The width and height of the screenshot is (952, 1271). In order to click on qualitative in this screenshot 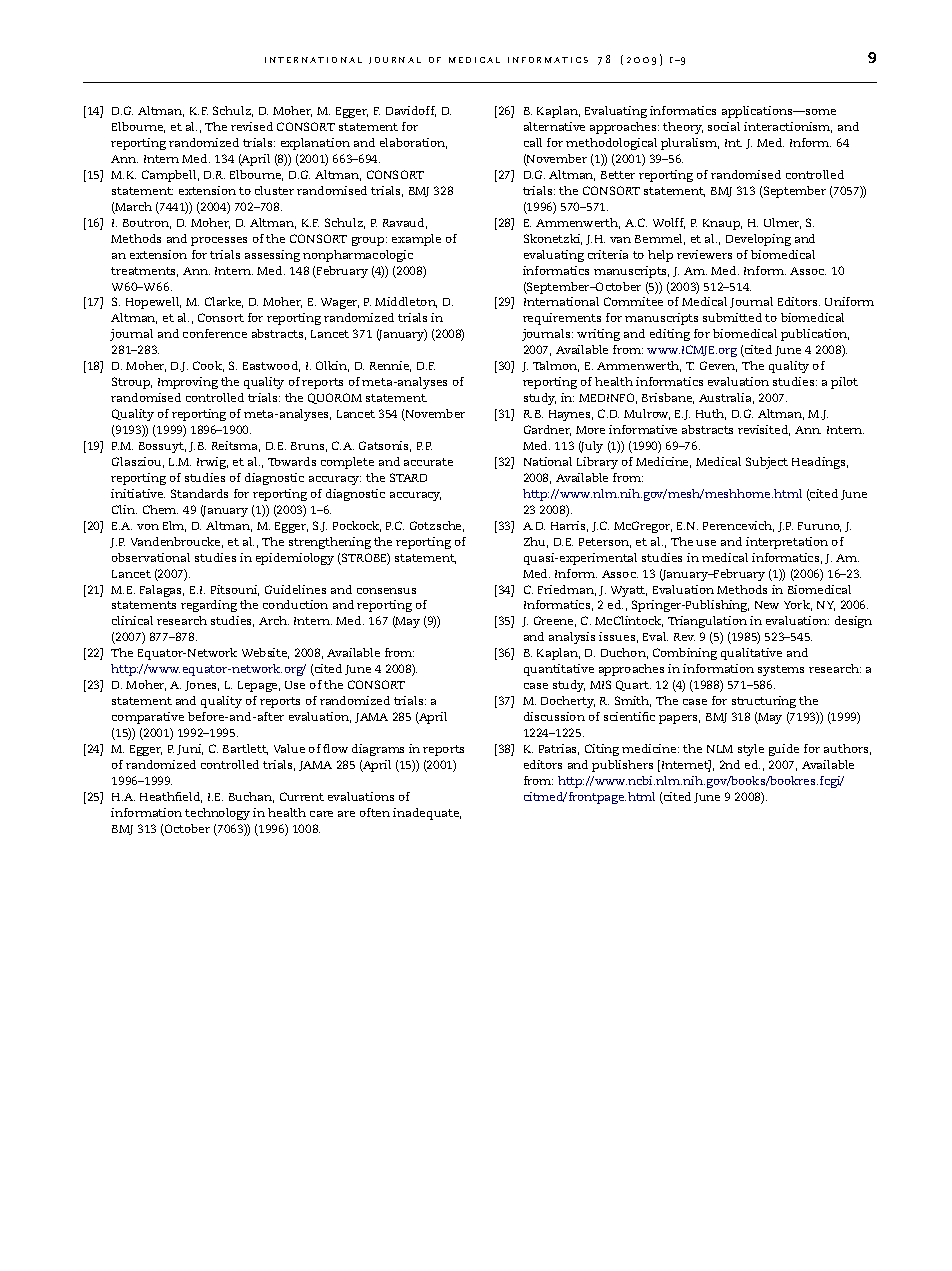, I will do `click(751, 654)`.
